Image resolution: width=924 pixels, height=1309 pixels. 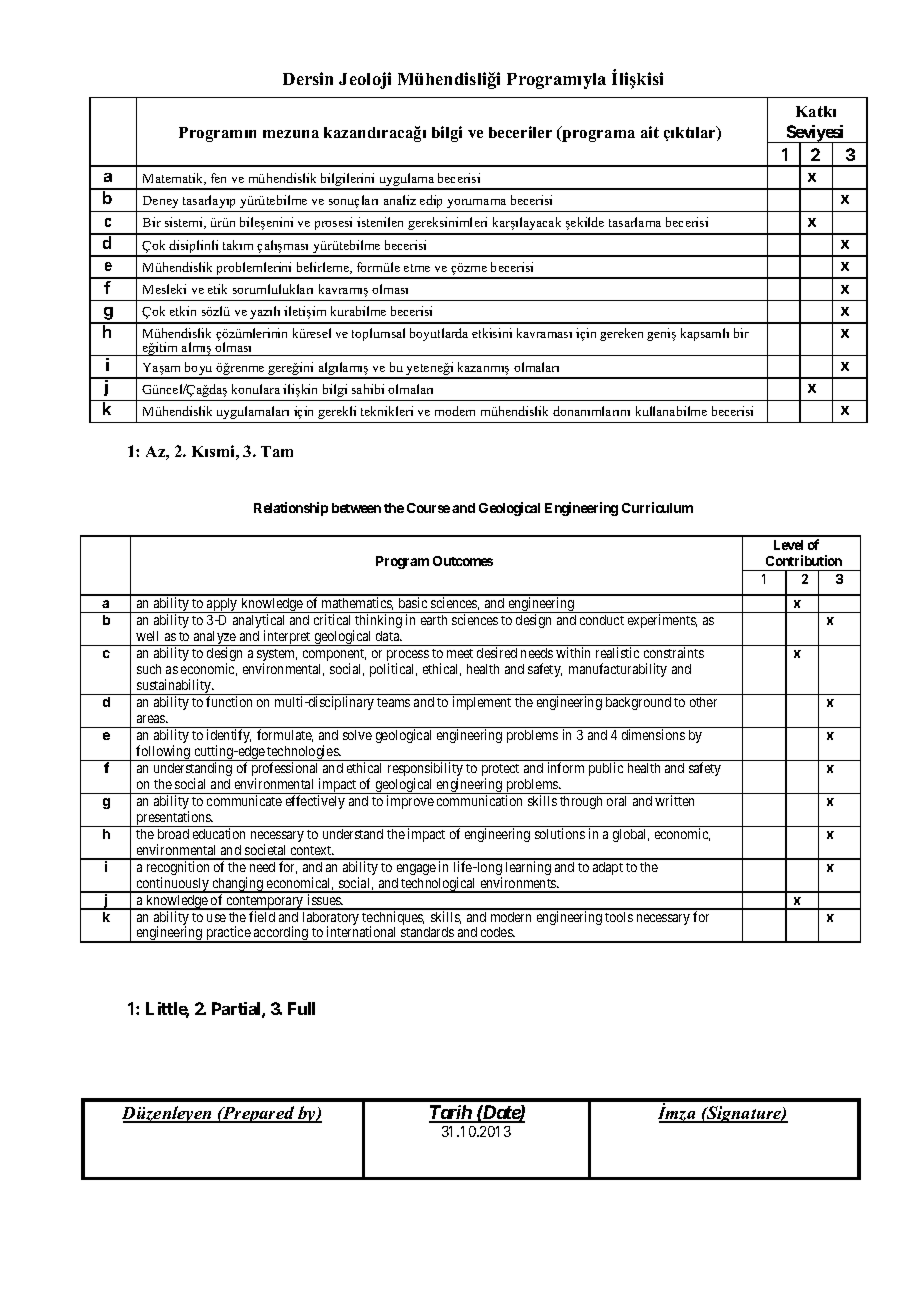 I want to click on fen, so click(x=218, y=178).
